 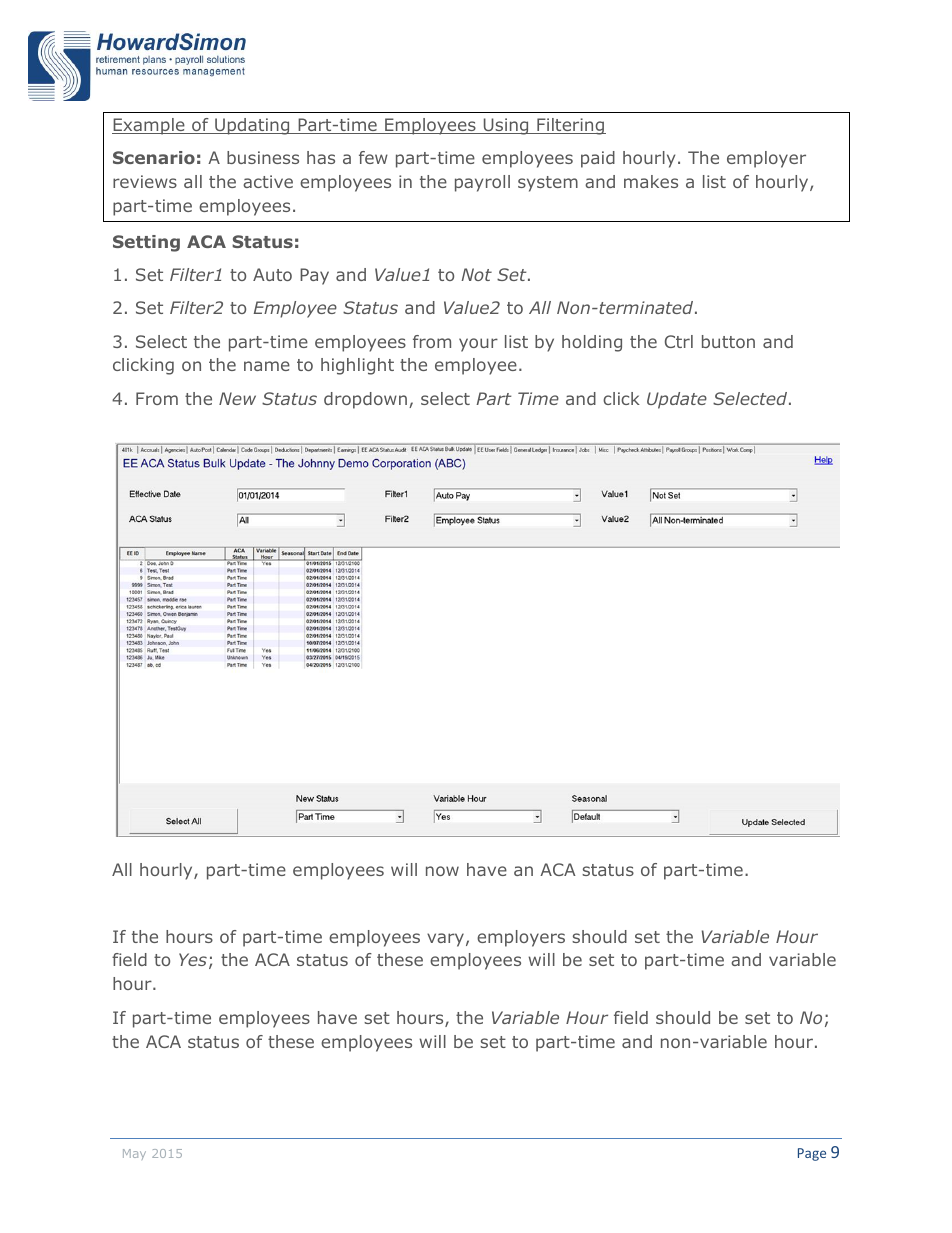 I want to click on now, so click(x=442, y=871).
